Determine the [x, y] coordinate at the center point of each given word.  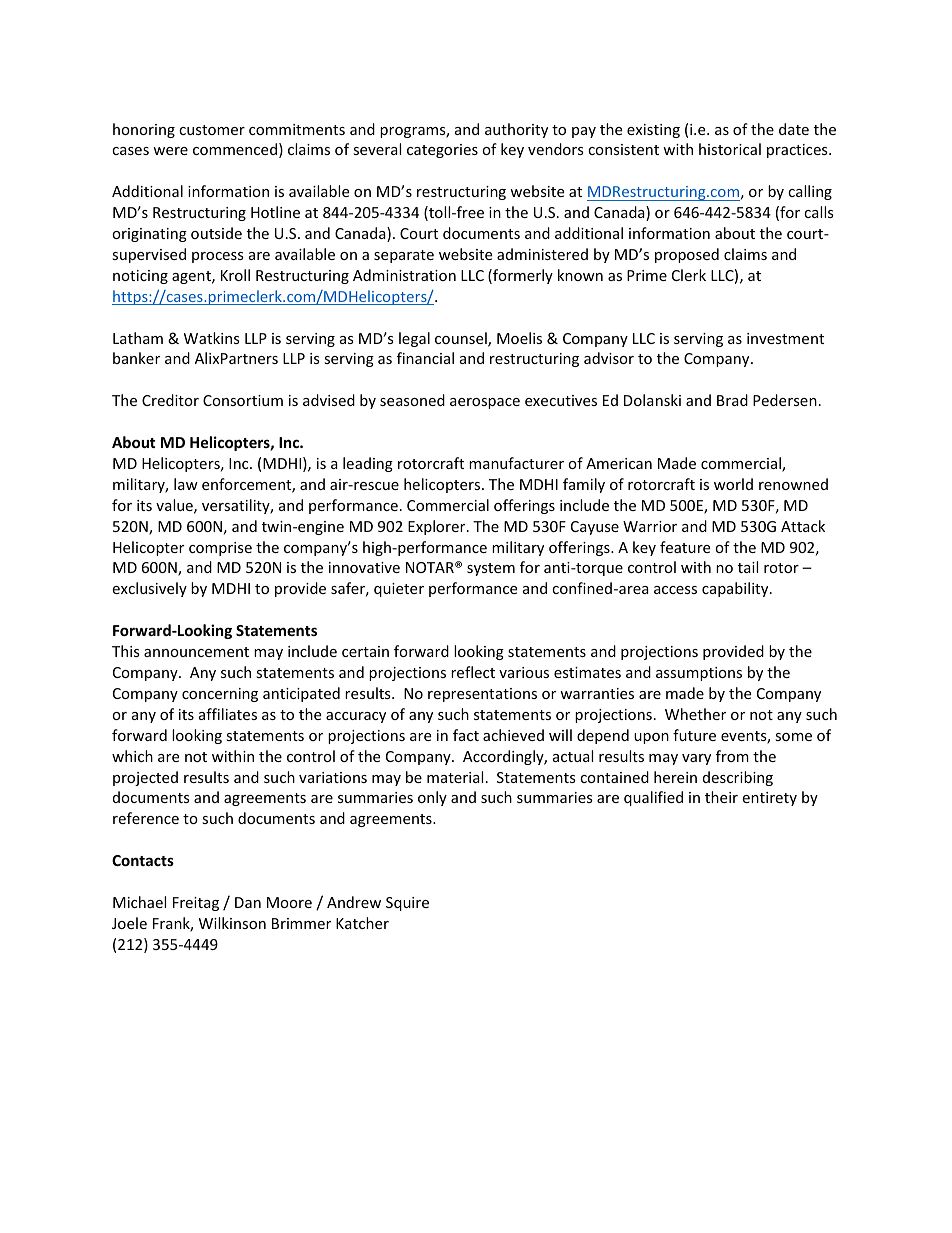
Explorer [438, 527]
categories [442, 151]
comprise [220, 549]
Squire [407, 904]
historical [730, 149]
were [170, 151]
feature [685, 547]
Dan [248, 902]
